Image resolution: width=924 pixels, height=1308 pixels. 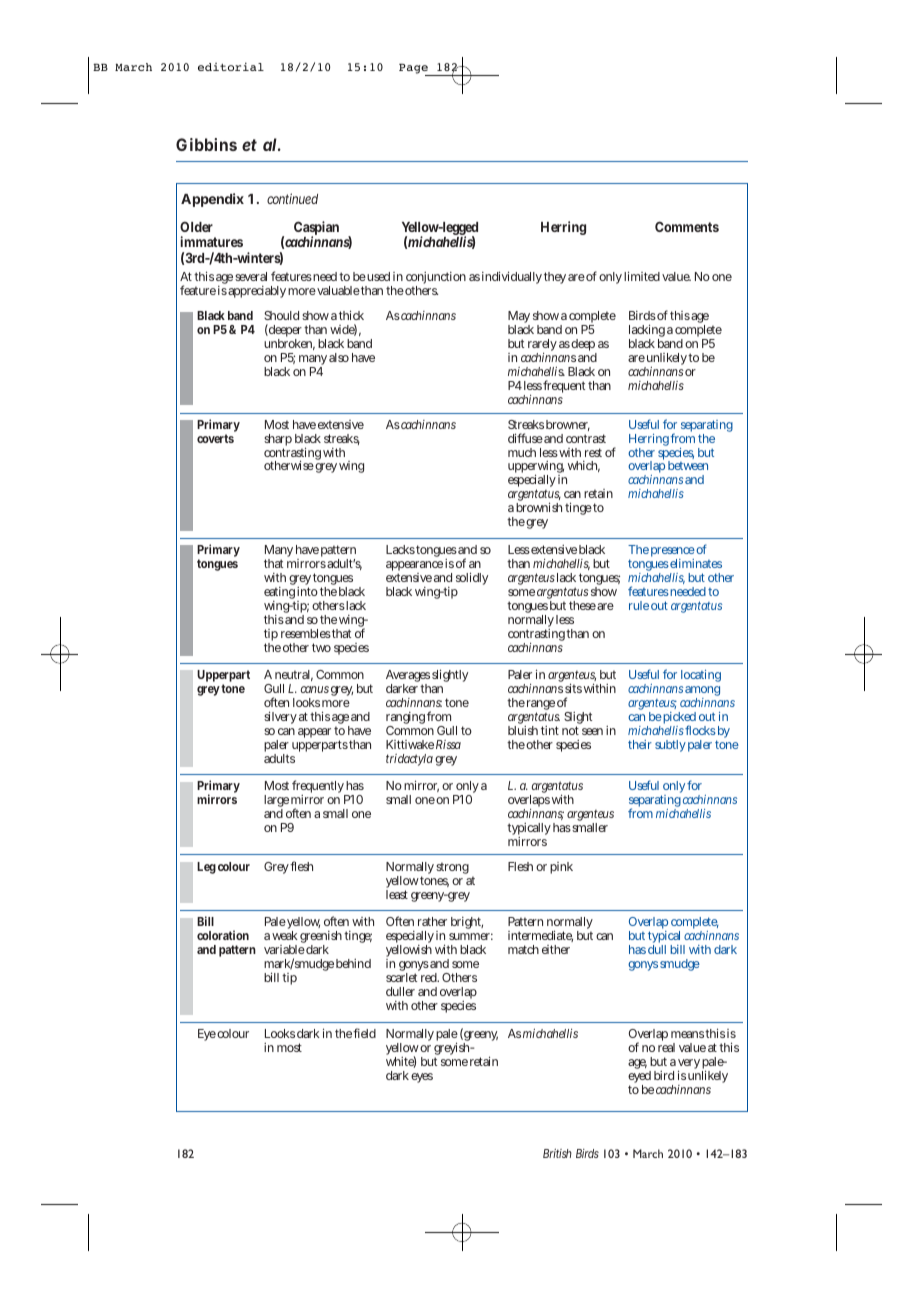 What do you see at coordinates (472, 578) in the screenshot?
I see `solidly` at bounding box center [472, 578].
